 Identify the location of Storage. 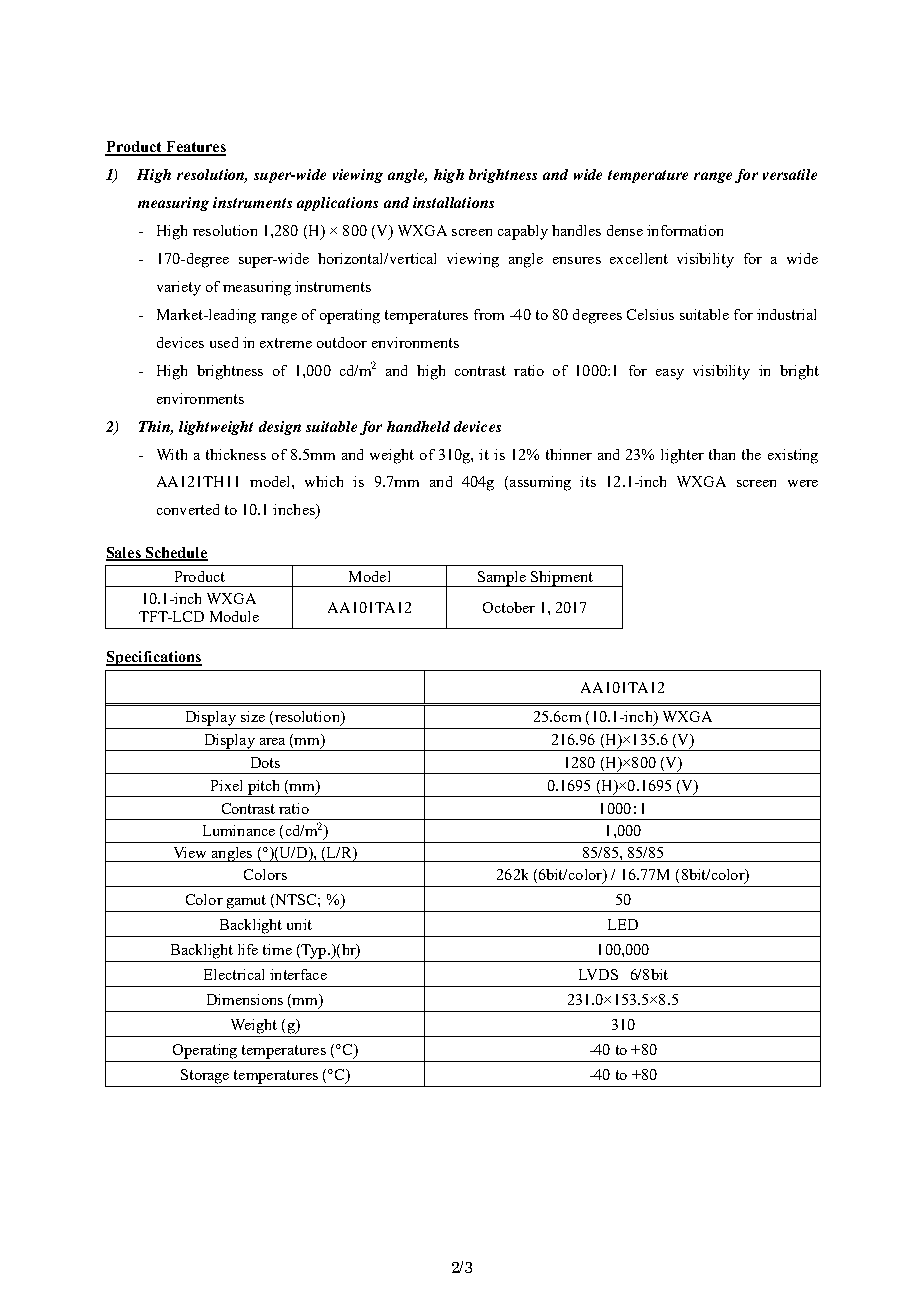
(205, 1076).
